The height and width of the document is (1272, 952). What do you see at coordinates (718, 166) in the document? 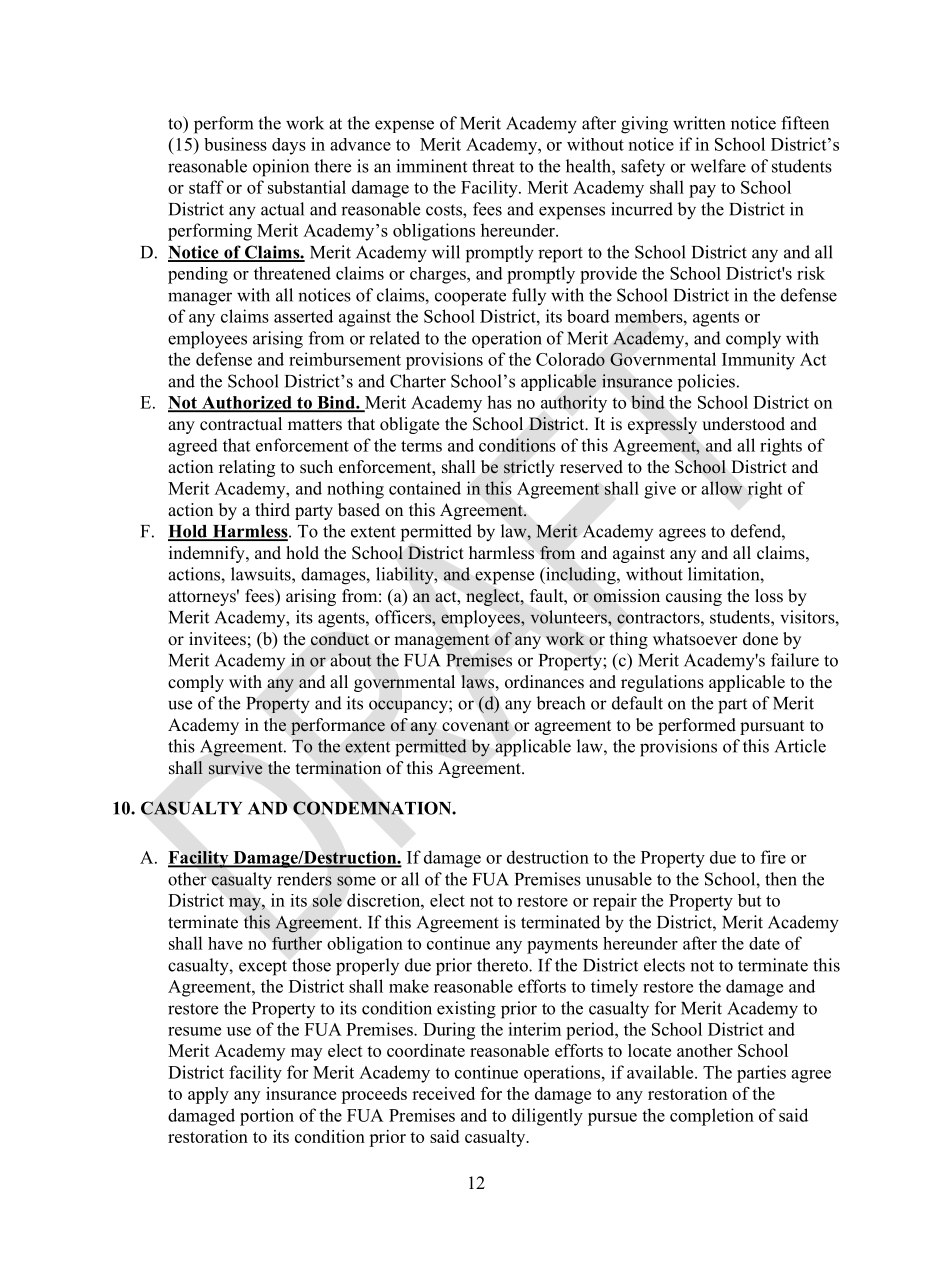
I see `welfare` at bounding box center [718, 166].
